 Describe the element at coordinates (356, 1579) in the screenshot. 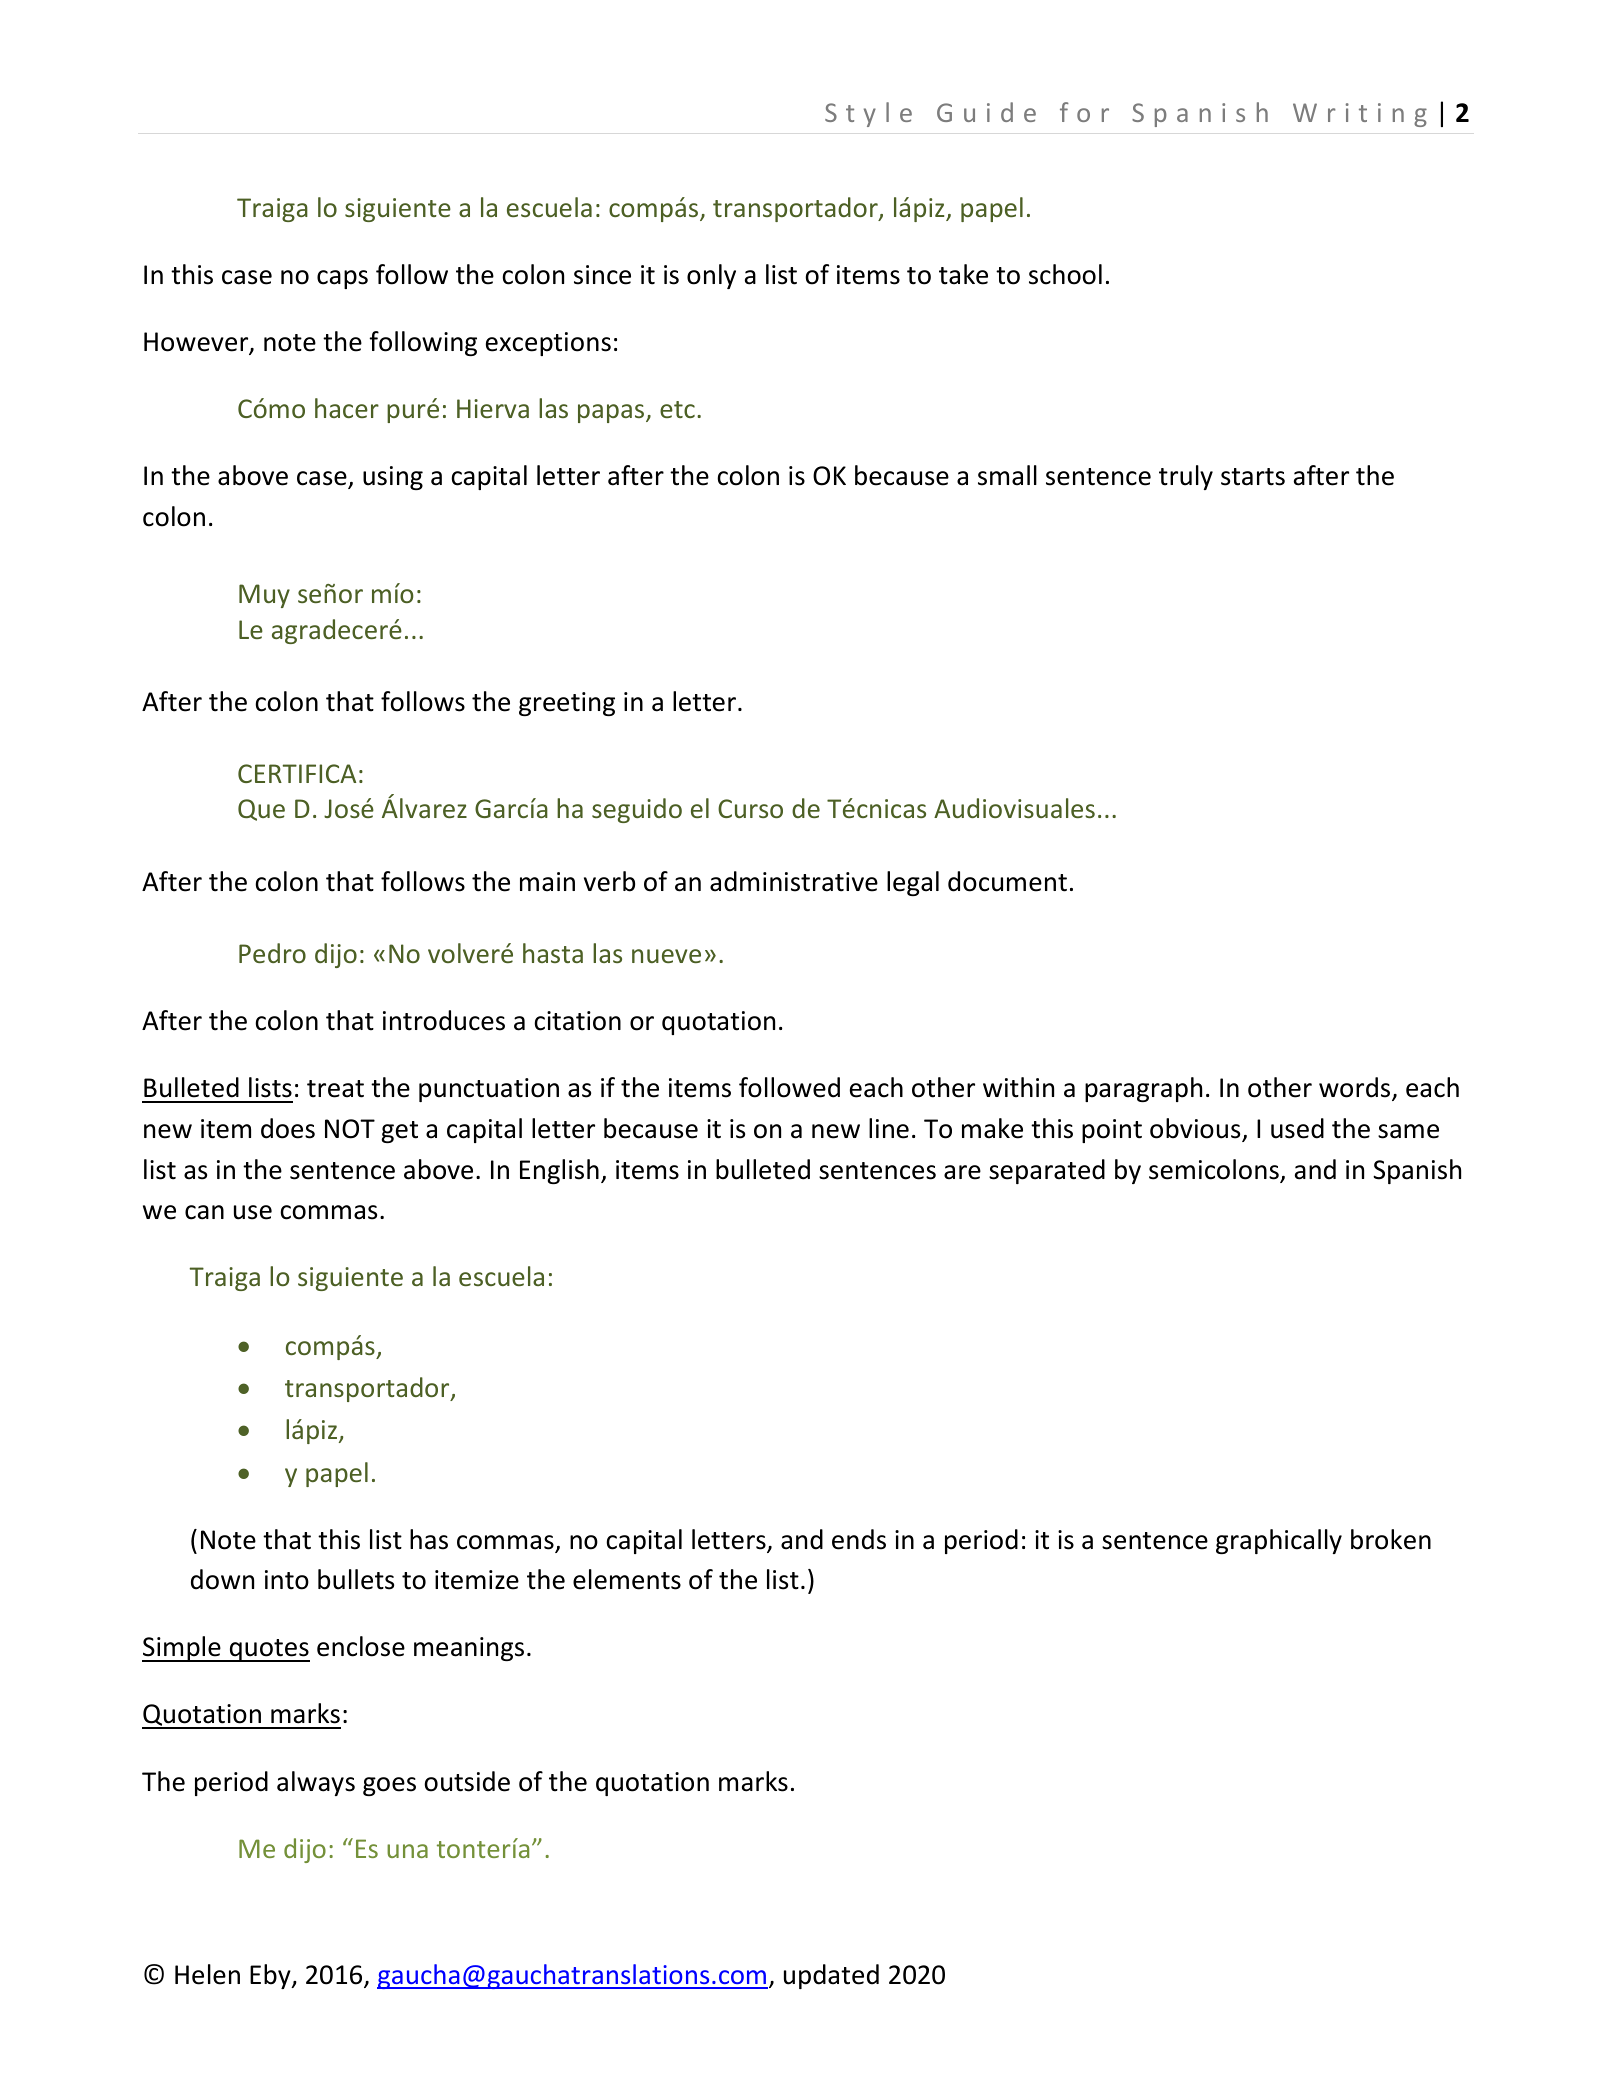

I see `bullets` at that location.
